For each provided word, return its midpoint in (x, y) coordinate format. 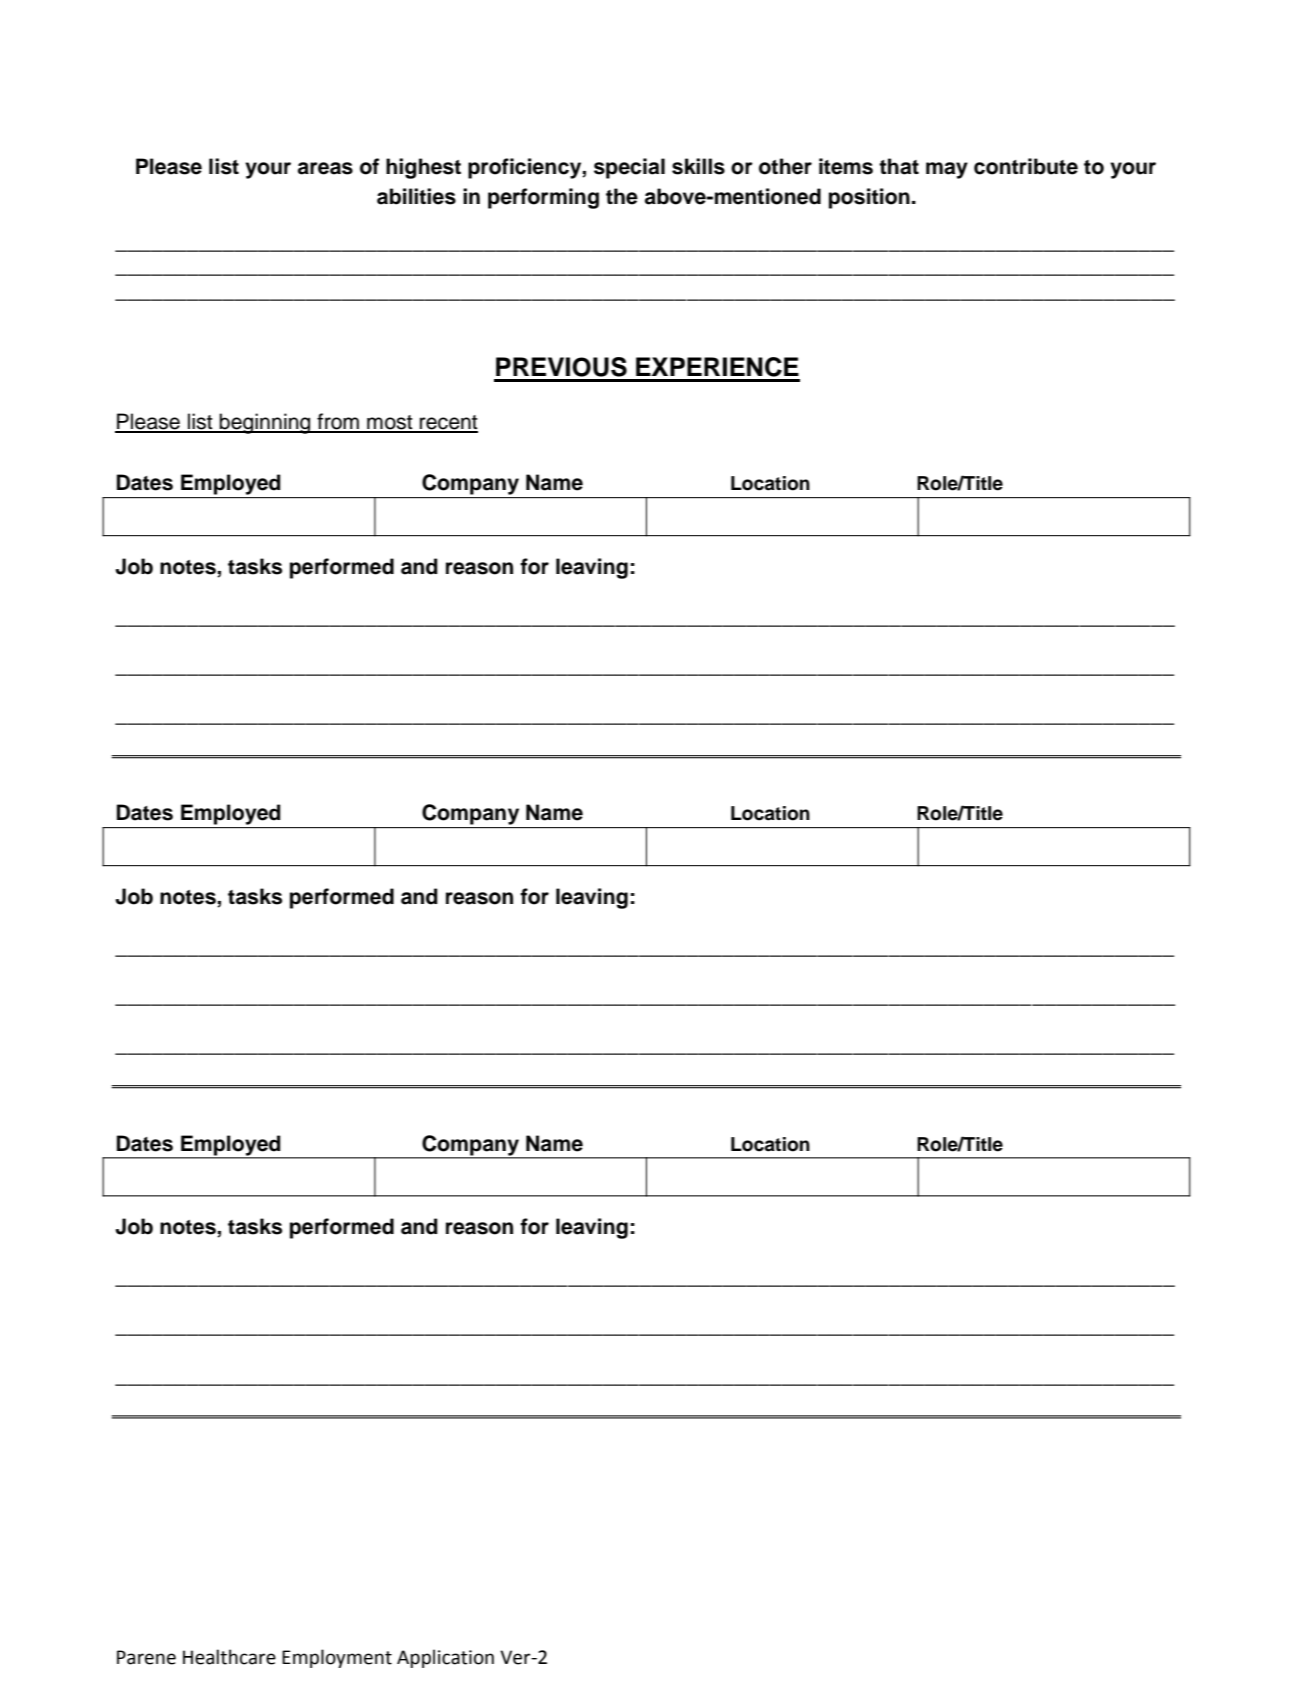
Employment (337, 1658)
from (338, 422)
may (947, 170)
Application (445, 1658)
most (390, 423)
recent (448, 423)
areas (325, 168)
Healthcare (229, 1657)
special (629, 168)
